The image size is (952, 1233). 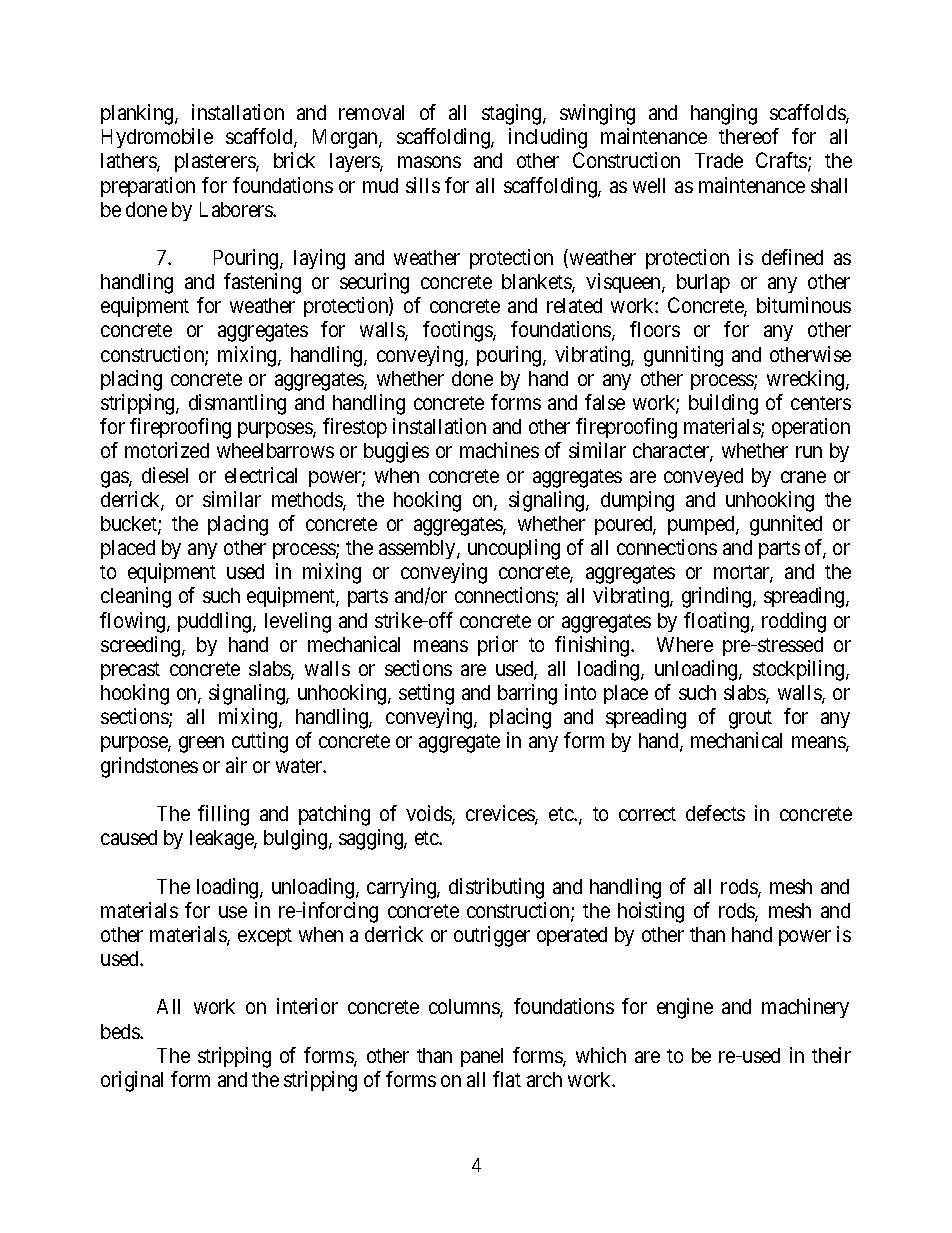 What do you see at coordinates (499, 450) in the image?
I see `machines` at bounding box center [499, 450].
